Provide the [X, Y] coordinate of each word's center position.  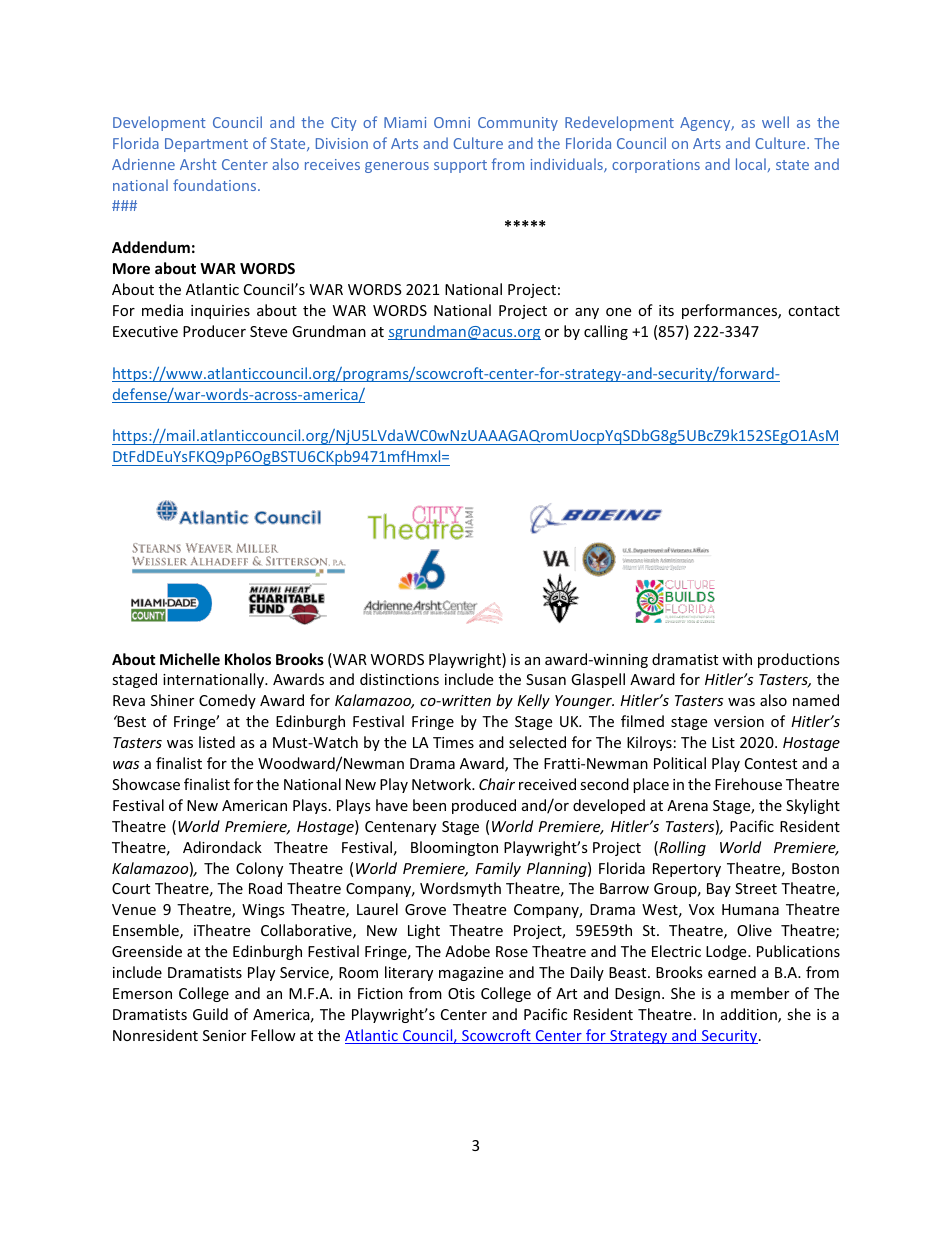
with [737, 659]
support [460, 166]
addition [750, 1015]
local [751, 164]
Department [206, 145]
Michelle [190, 659]
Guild [210, 1014]
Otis [461, 993]
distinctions [399, 679]
